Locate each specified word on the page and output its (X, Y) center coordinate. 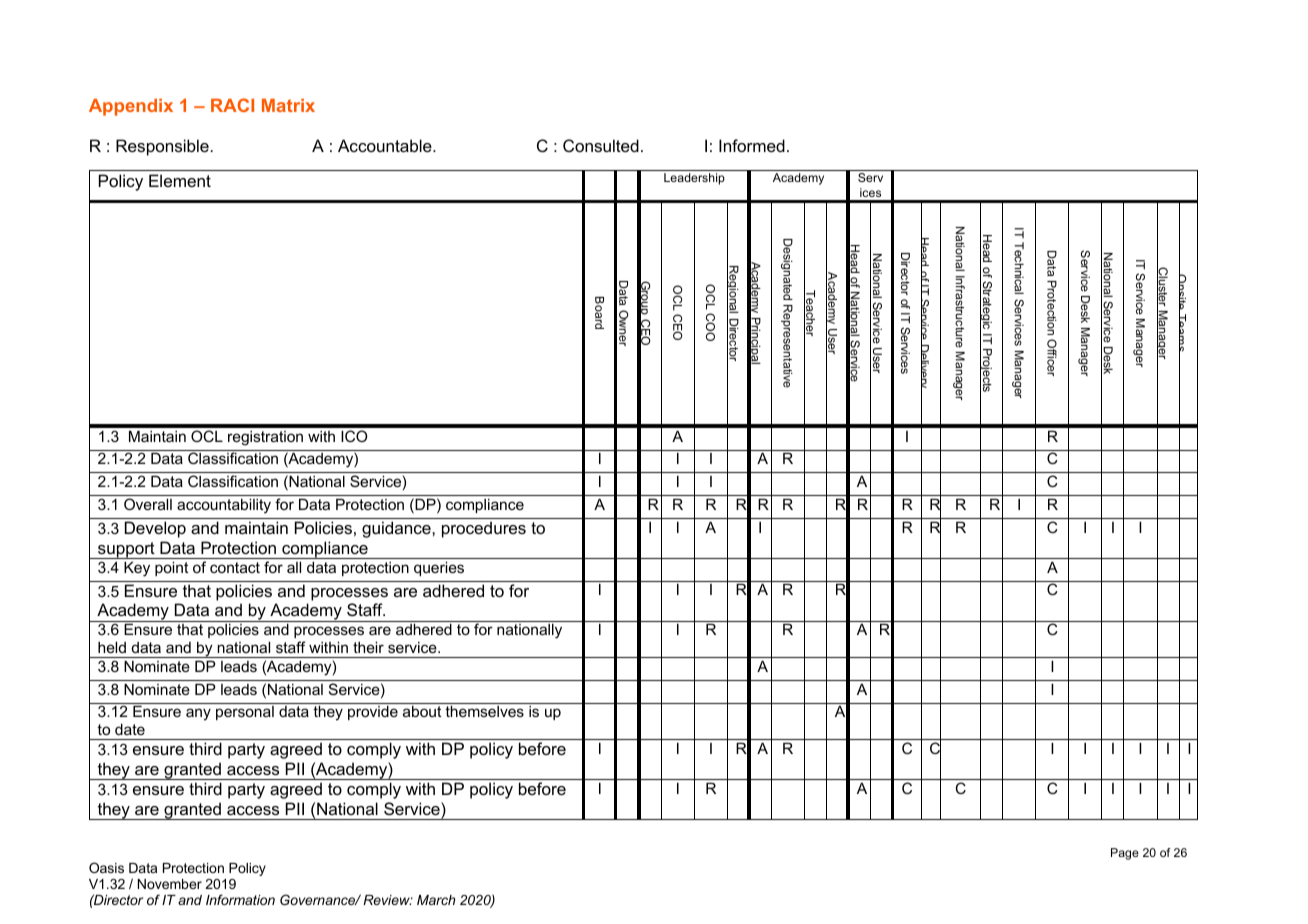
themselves (484, 711)
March (436, 900)
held (112, 647)
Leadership (694, 179)
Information (240, 899)
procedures (484, 529)
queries (439, 568)
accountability (224, 506)
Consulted (601, 145)
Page (1125, 854)
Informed (752, 145)
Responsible (162, 147)
